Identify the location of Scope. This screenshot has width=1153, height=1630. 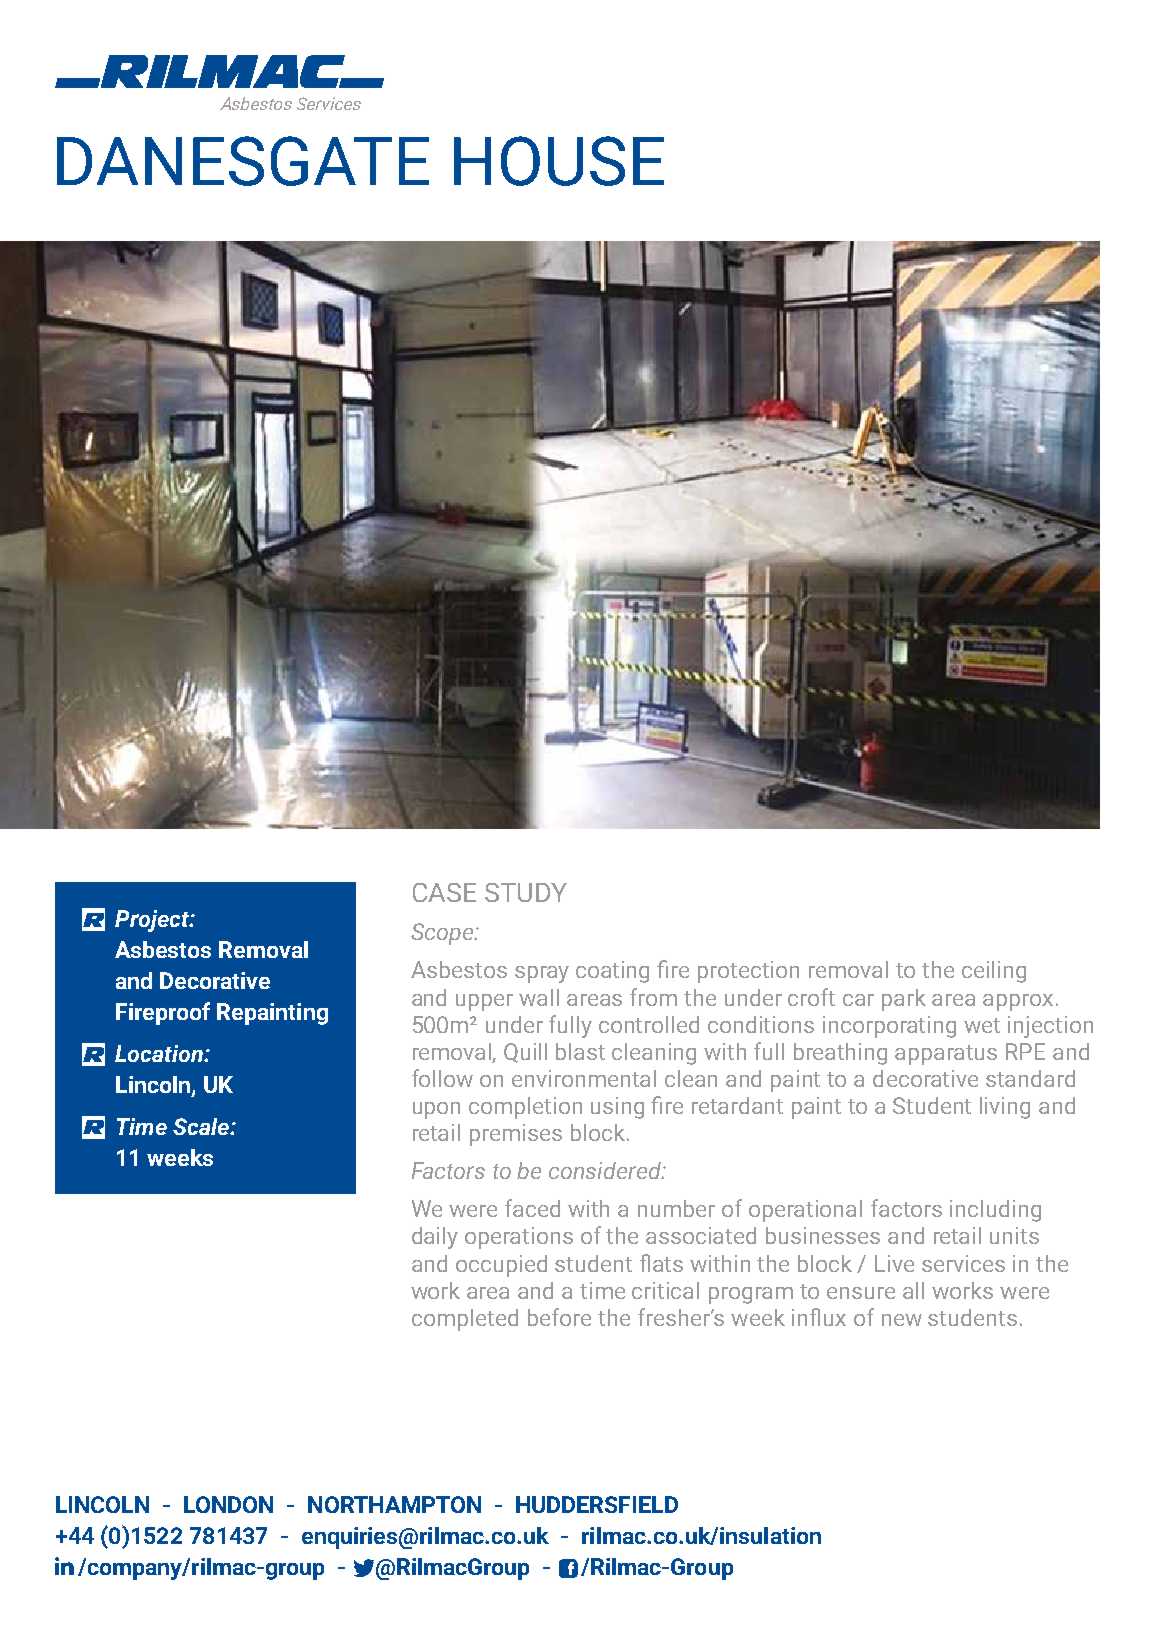
(443, 934).
